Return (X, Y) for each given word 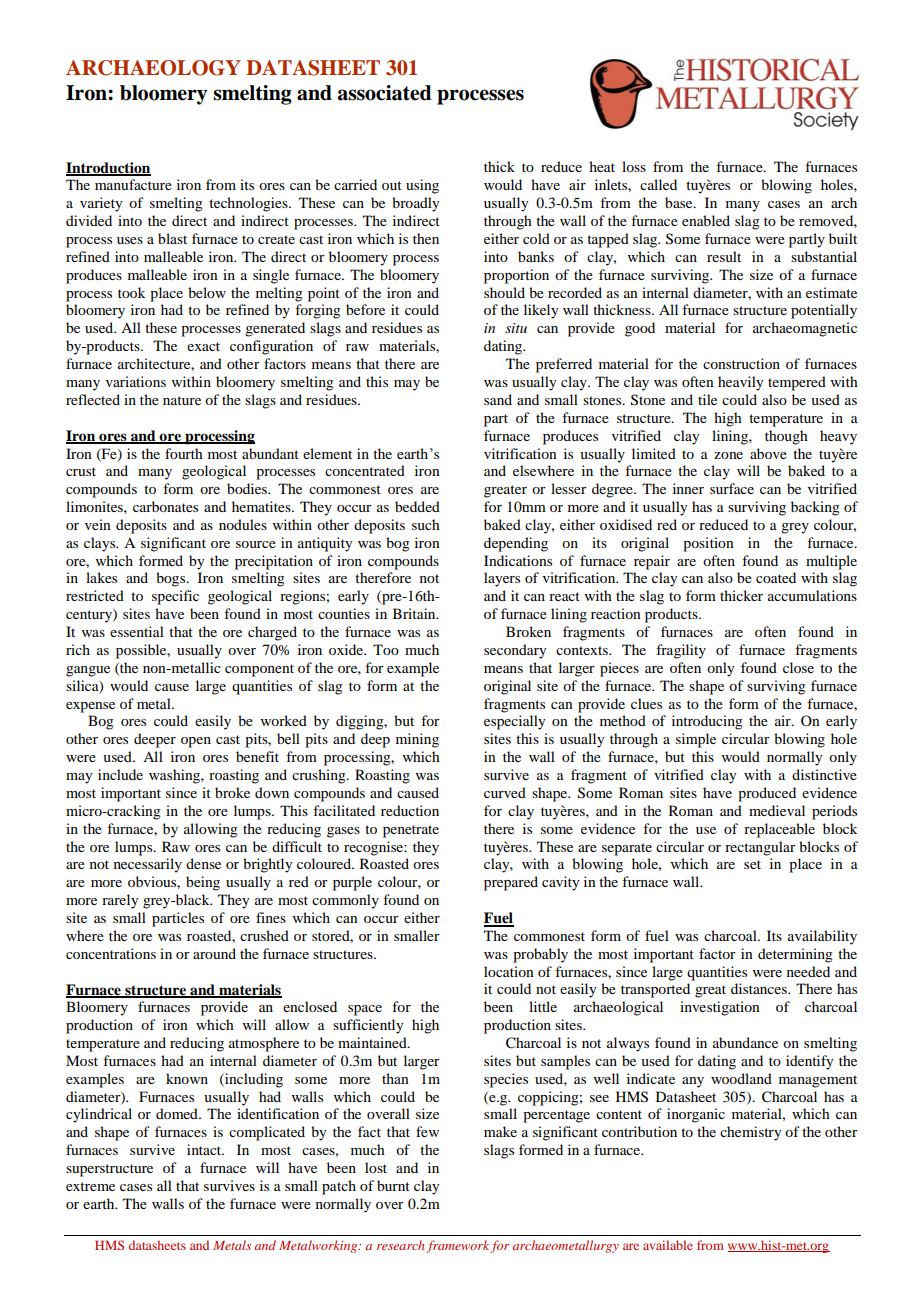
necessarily (148, 865)
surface (732, 488)
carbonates (165, 506)
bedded (417, 506)
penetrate (411, 831)
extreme (90, 1186)
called (658, 184)
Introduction (108, 169)
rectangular (760, 848)
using (422, 186)
